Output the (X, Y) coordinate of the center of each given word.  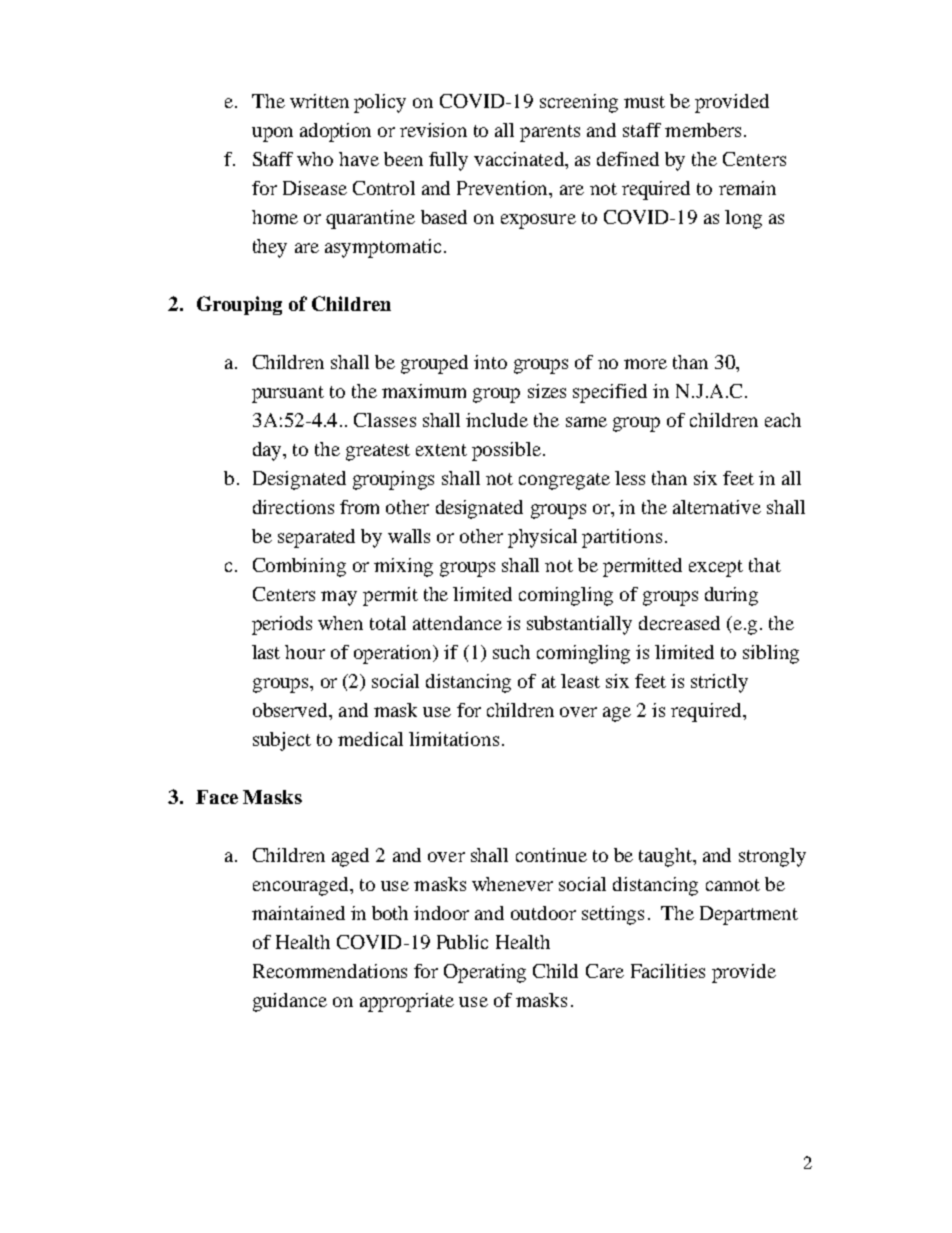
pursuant (288, 394)
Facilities (668, 971)
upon (272, 134)
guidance (290, 1002)
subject (282, 741)
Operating (485, 973)
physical (542, 538)
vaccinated (520, 159)
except (716, 568)
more (645, 364)
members (703, 130)
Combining (299, 567)
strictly (719, 683)
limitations (454, 739)
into (490, 362)
